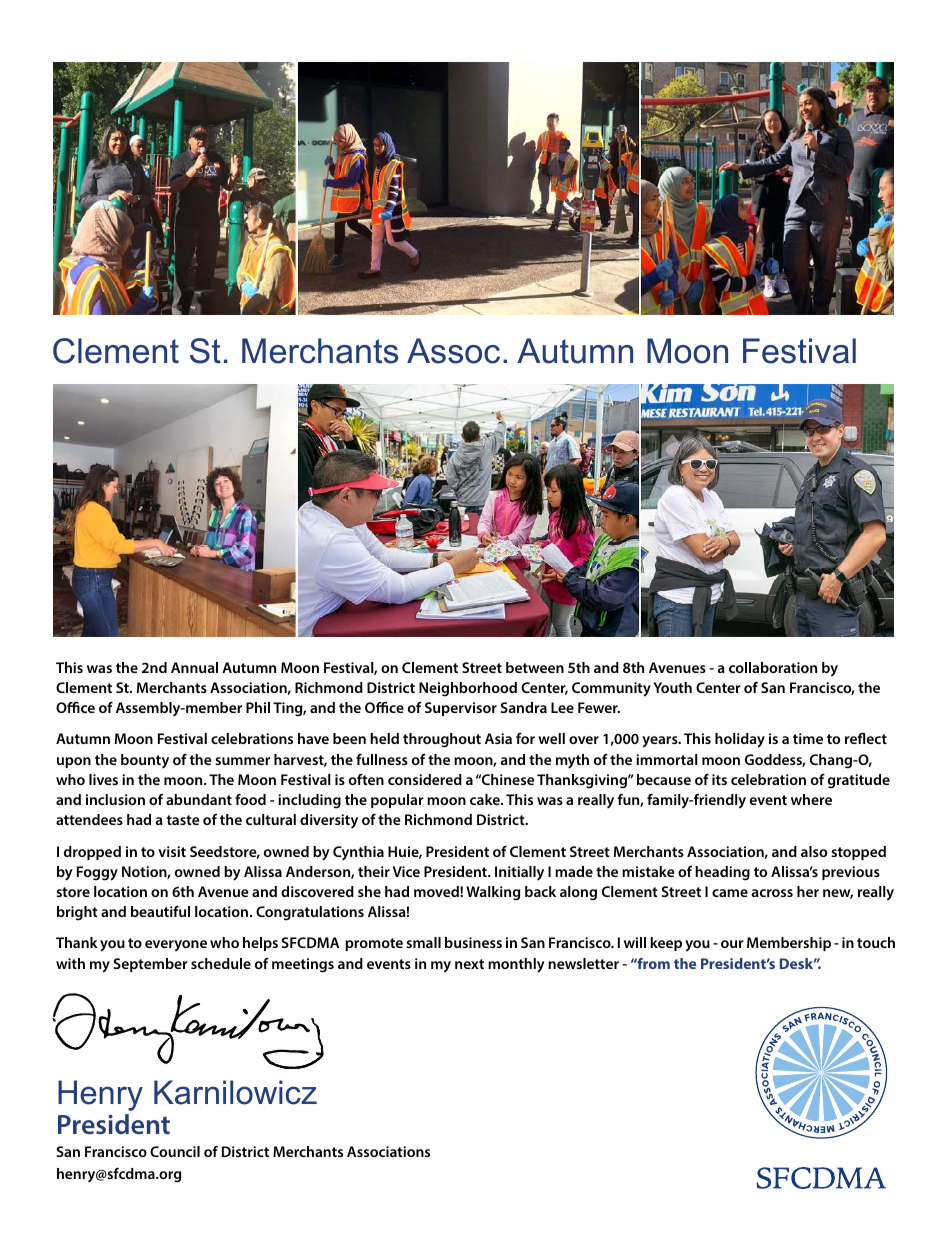 Image resolution: width=952 pixels, height=1233 pixels. Describe the element at coordinates (183, 820) in the document. I see `taste` at that location.
